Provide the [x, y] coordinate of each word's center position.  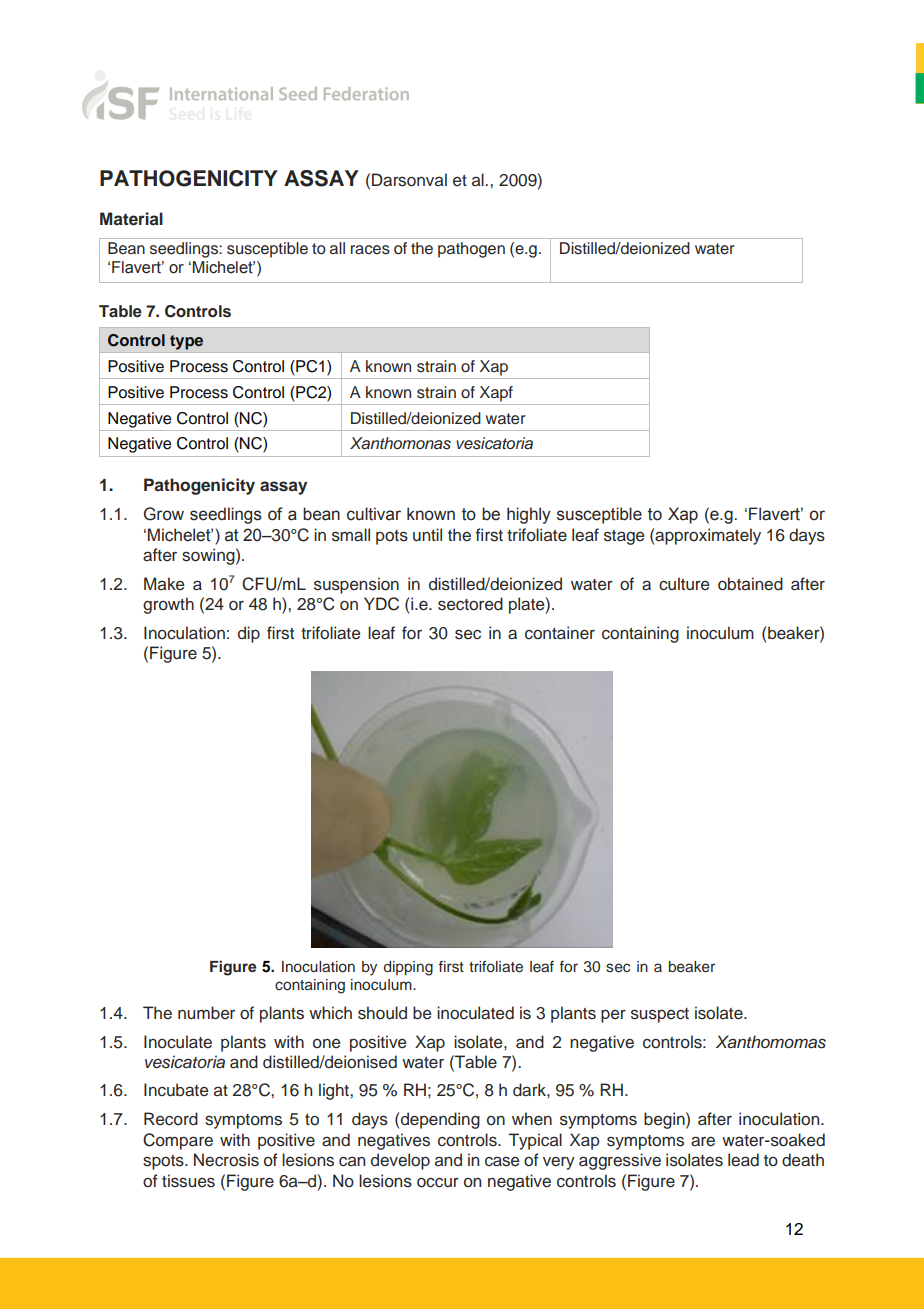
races [370, 250]
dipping [408, 968]
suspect [660, 1015]
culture [684, 584]
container [560, 633]
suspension [356, 585]
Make [164, 583]
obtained [750, 584]
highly [529, 515]
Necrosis [226, 1160]
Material [131, 219]
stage [624, 537]
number [206, 1013]
